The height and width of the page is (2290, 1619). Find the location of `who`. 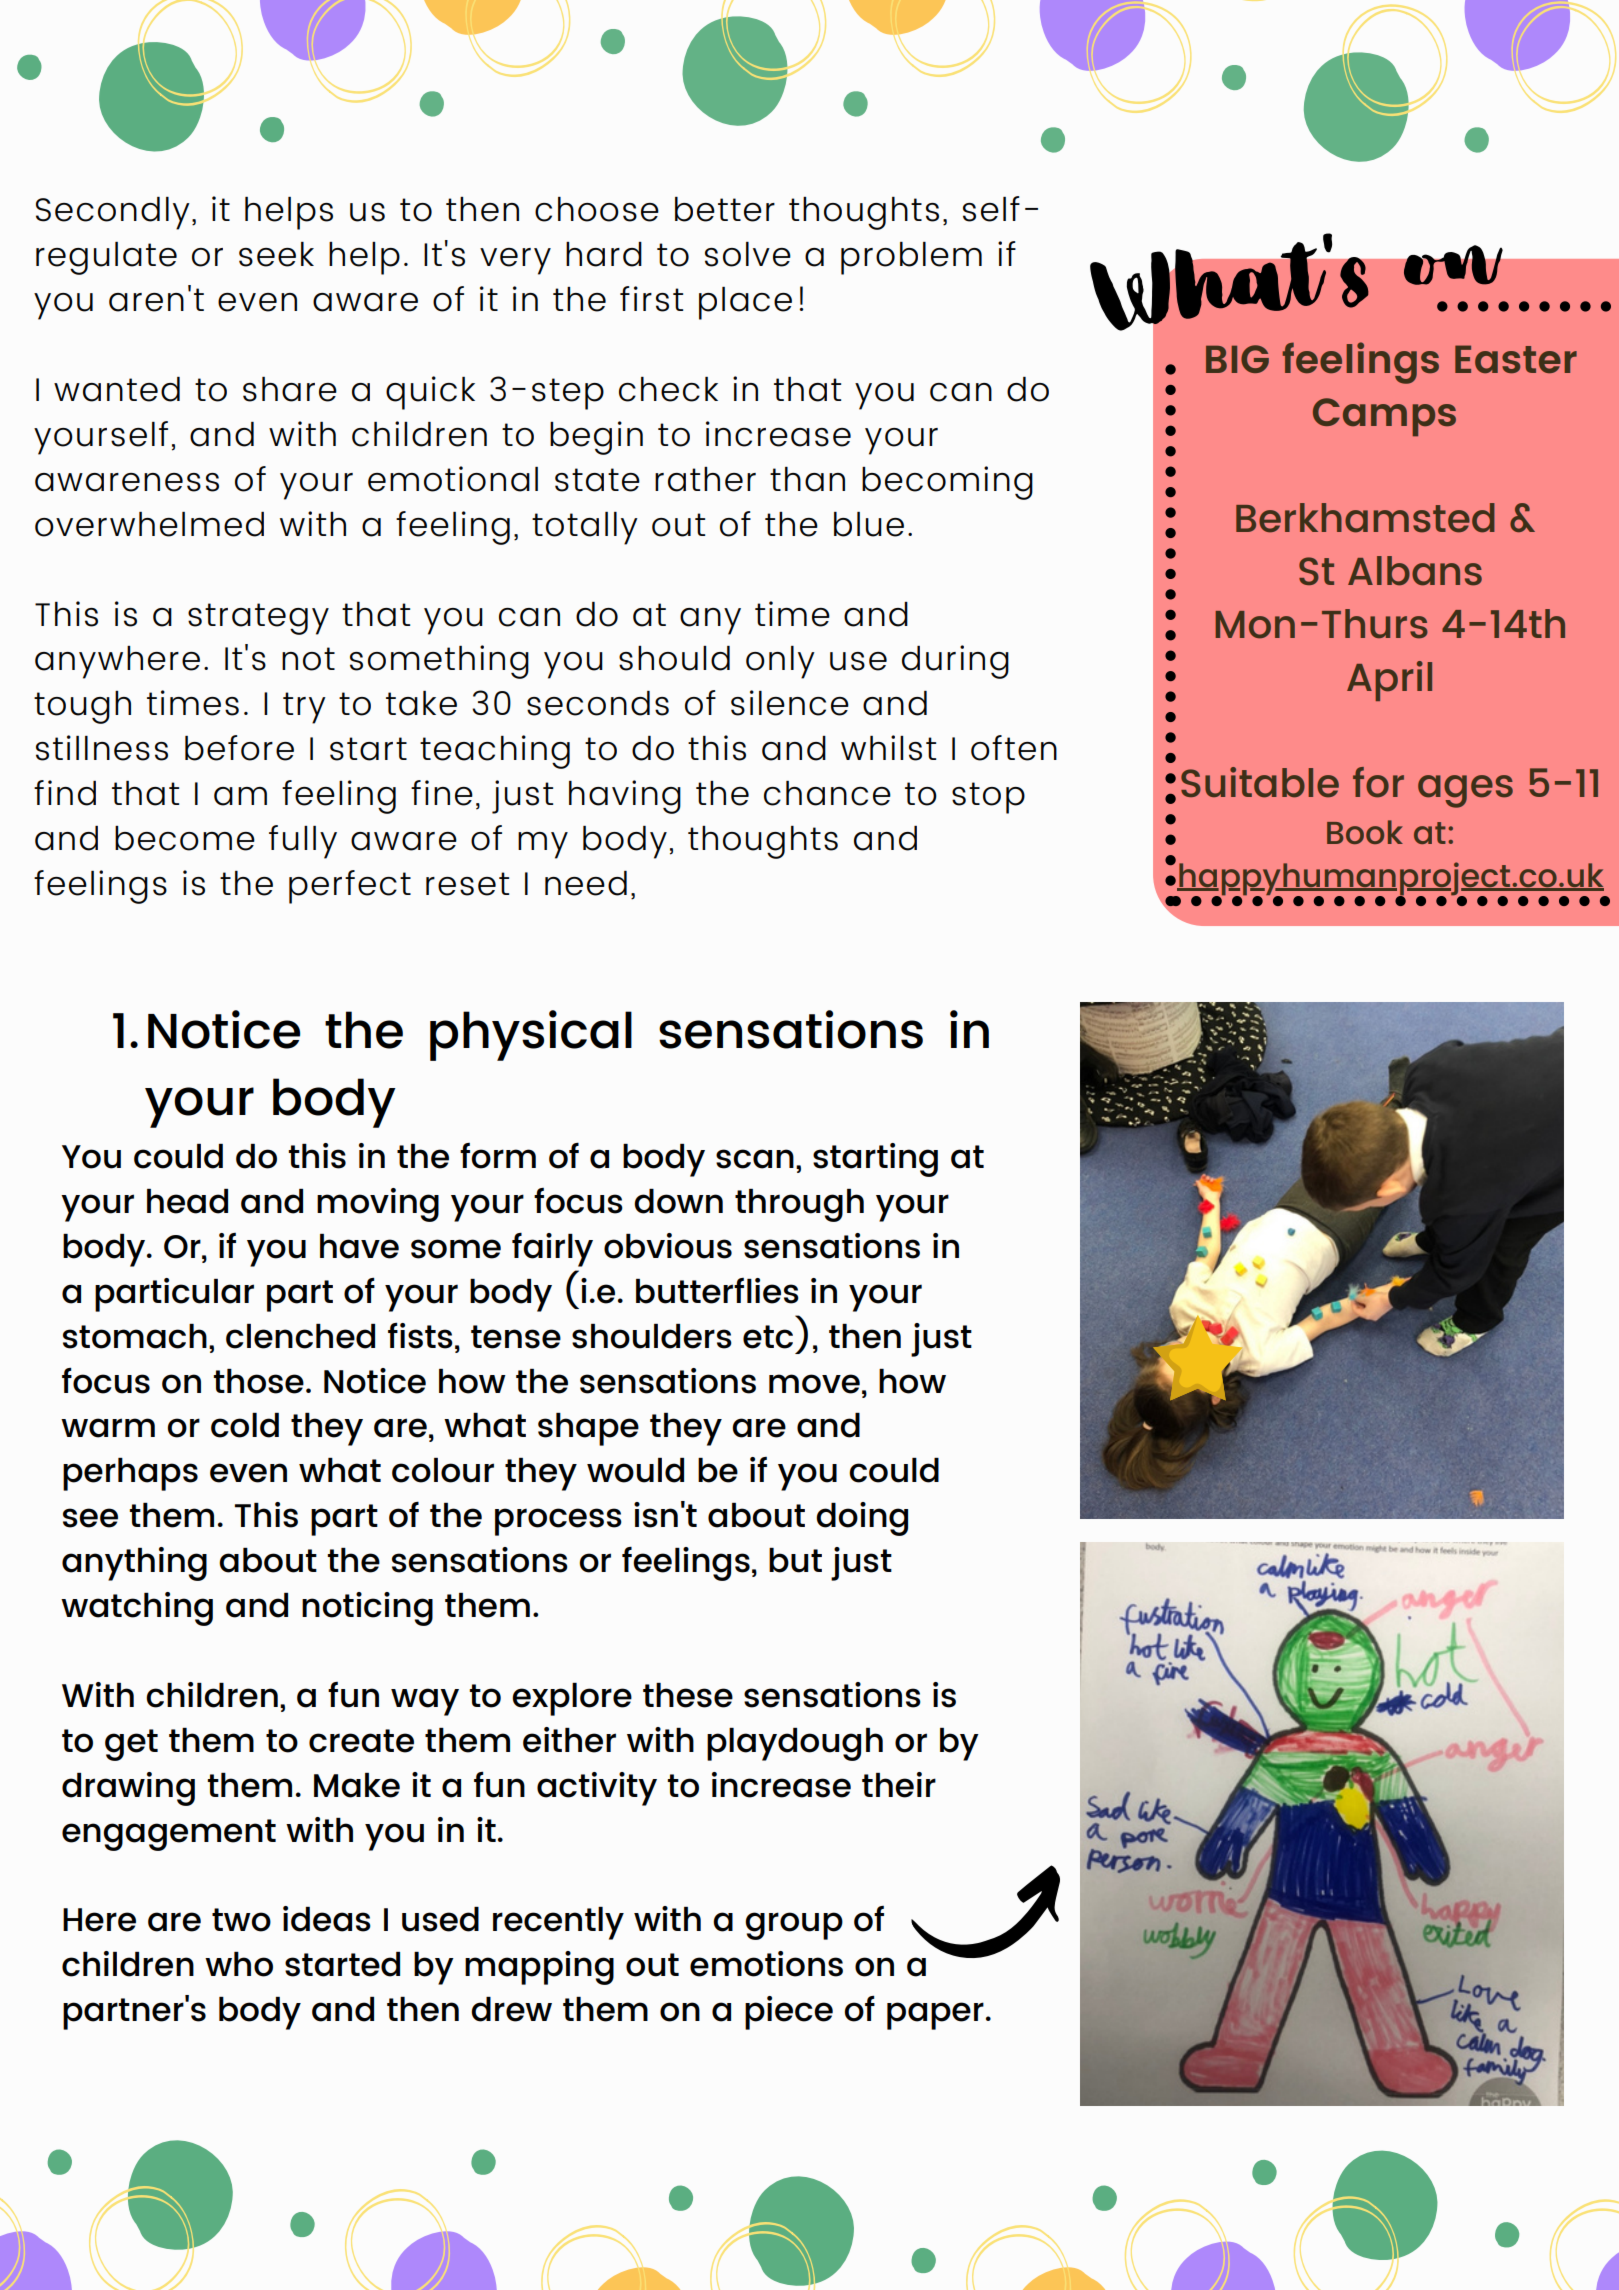

who is located at coordinates (239, 1964).
